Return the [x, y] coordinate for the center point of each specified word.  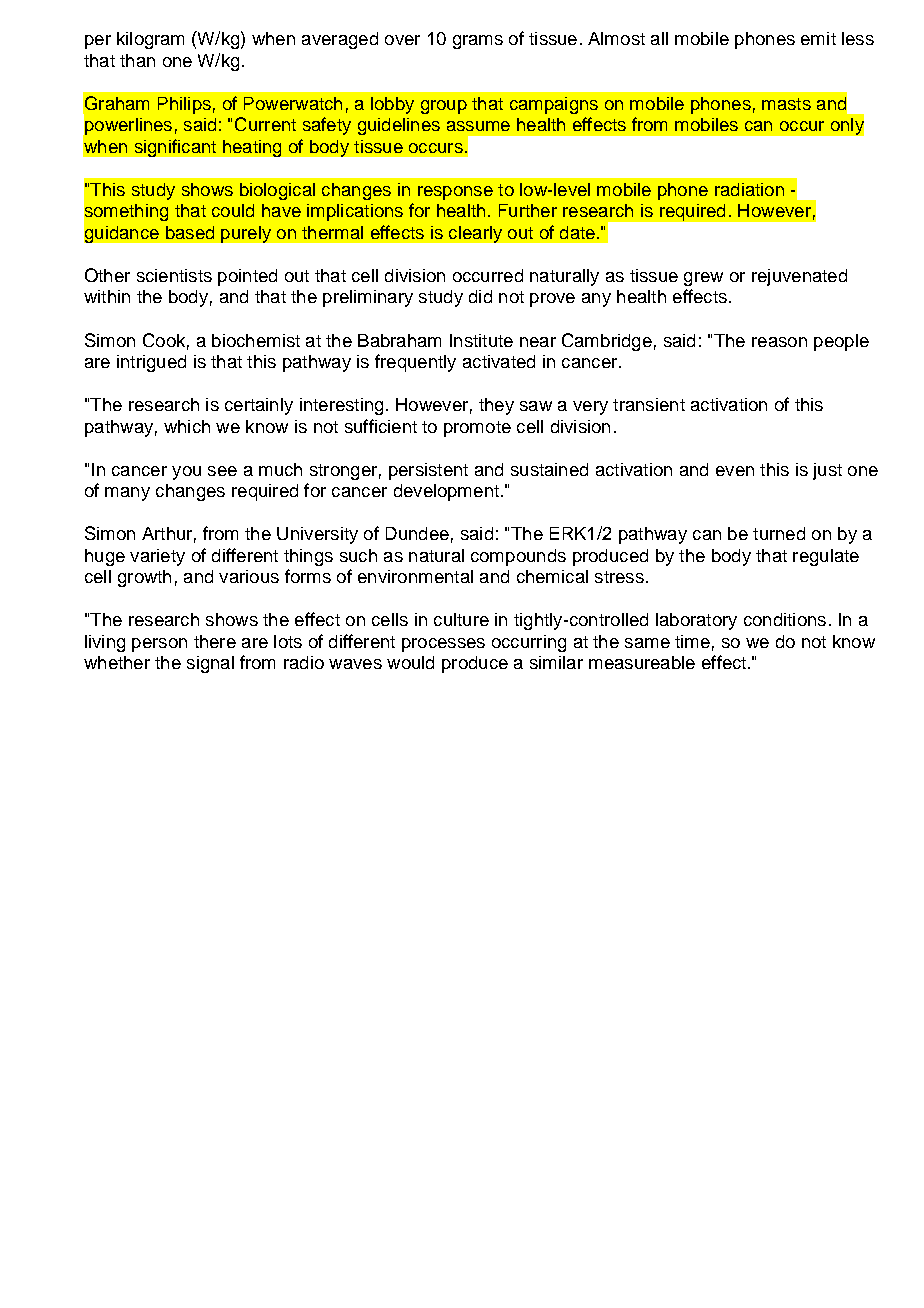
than [137, 60]
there [215, 641]
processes [443, 645]
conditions [785, 619]
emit [818, 38]
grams [478, 42]
